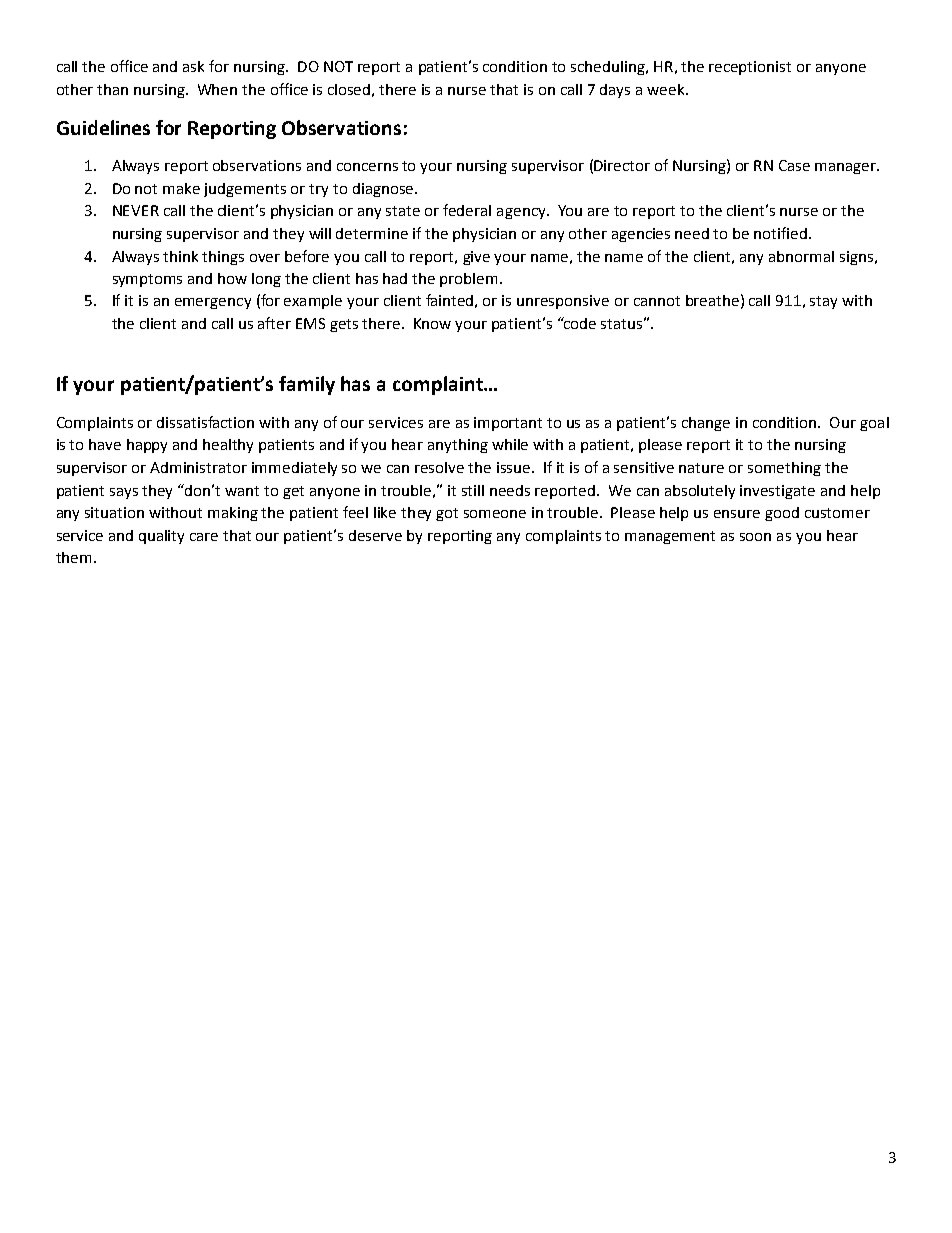 The width and height of the page is (952, 1233). Describe the element at coordinates (193, 66) in the page. I see `ask` at that location.
